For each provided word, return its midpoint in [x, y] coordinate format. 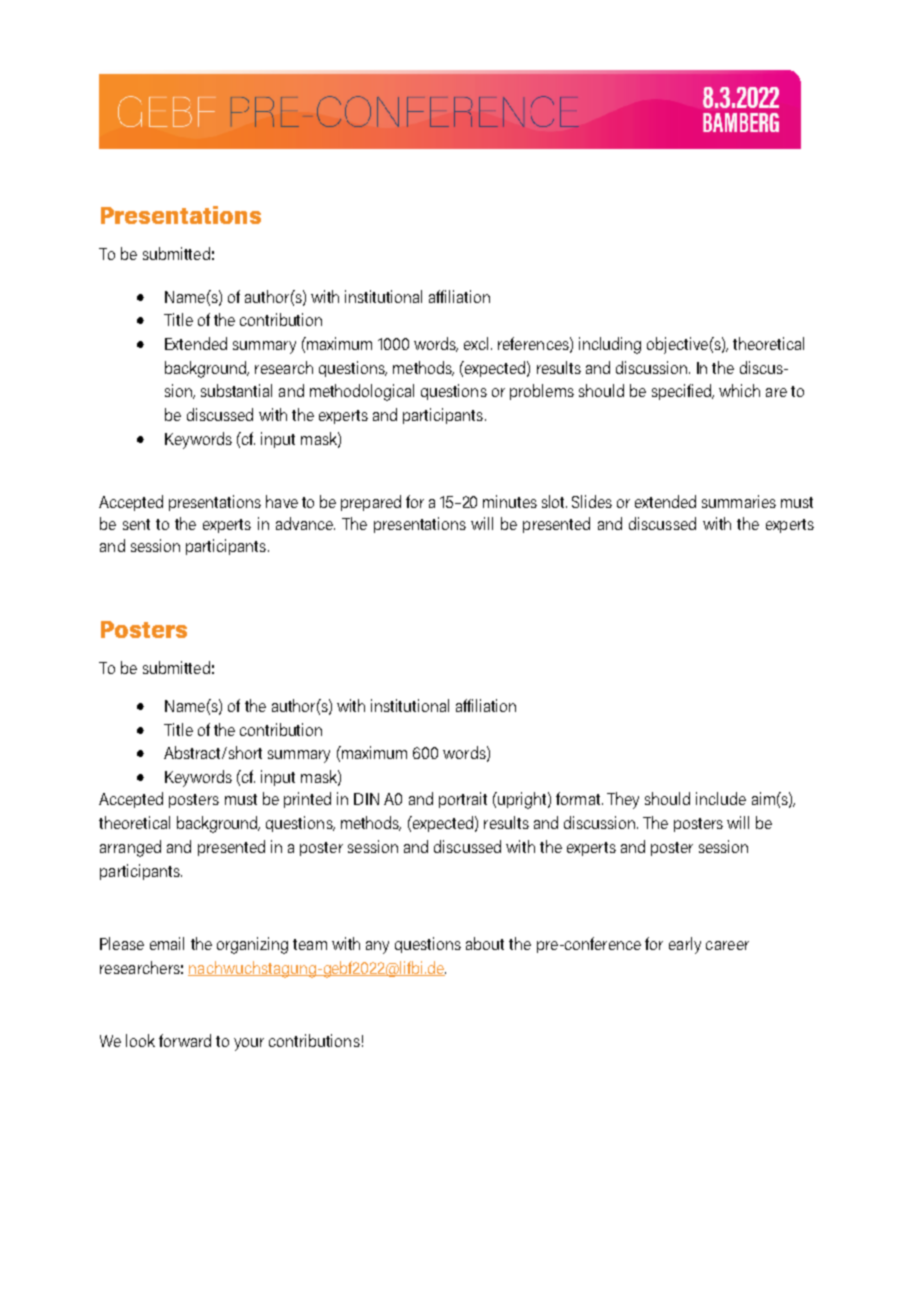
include [721, 798]
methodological [362, 392]
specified [682, 392]
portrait [463, 800]
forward [185, 1040]
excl [476, 343]
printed [307, 800]
